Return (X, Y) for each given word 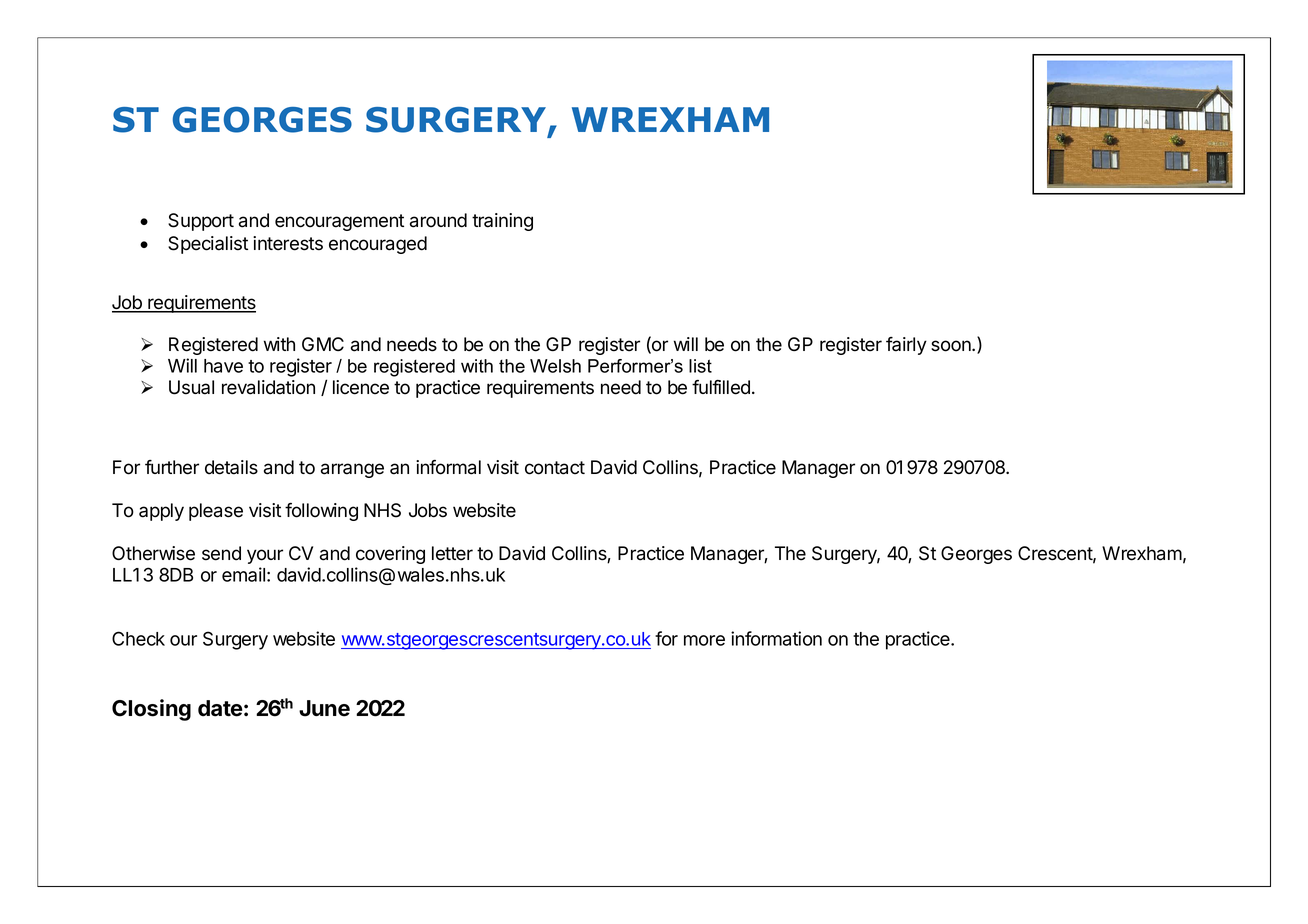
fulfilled (721, 387)
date (220, 708)
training (502, 222)
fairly (906, 346)
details (231, 467)
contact (555, 468)
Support (201, 222)
